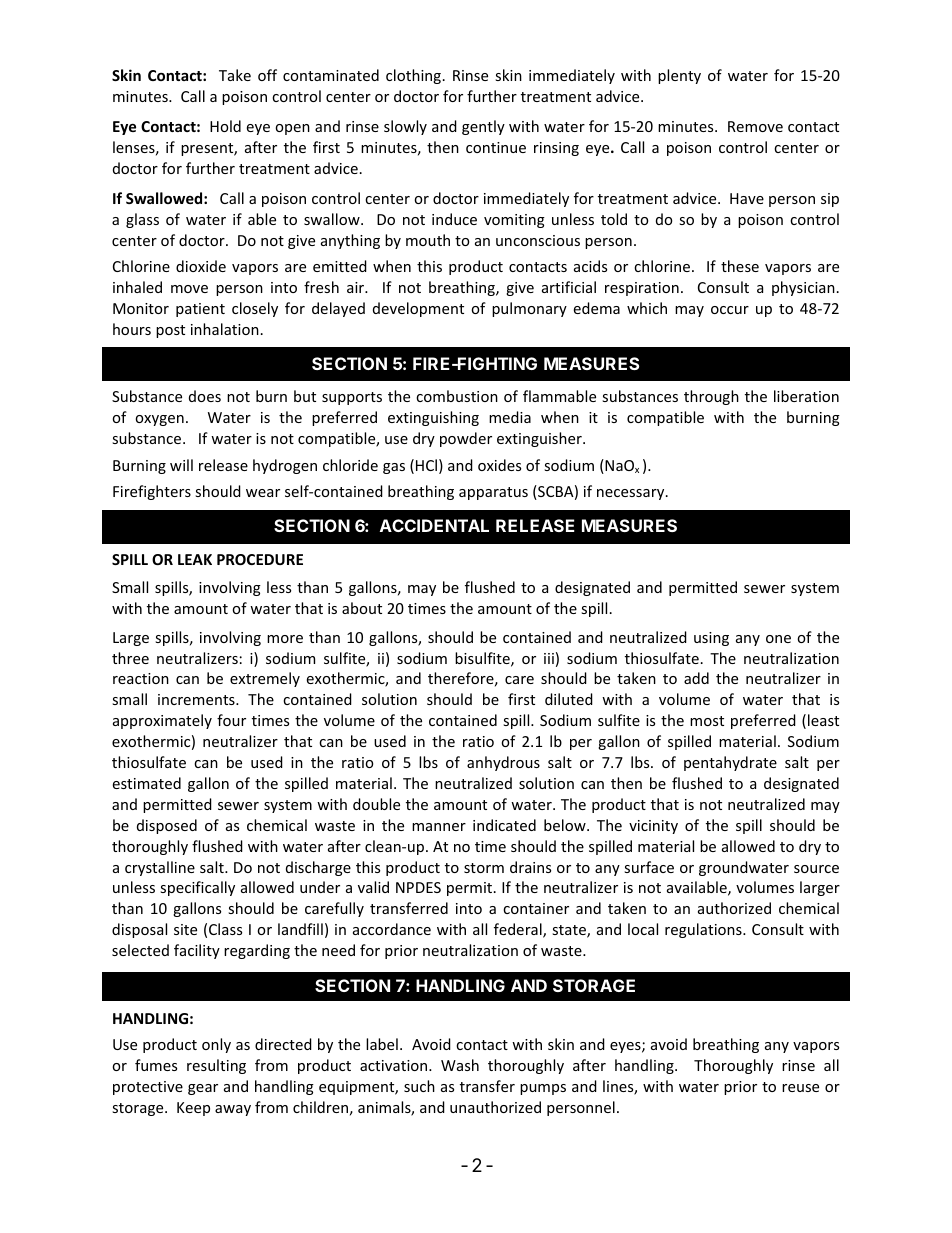 This document has height=1233, width=952. What do you see at coordinates (225, 329) in the document?
I see `inhalation` at bounding box center [225, 329].
